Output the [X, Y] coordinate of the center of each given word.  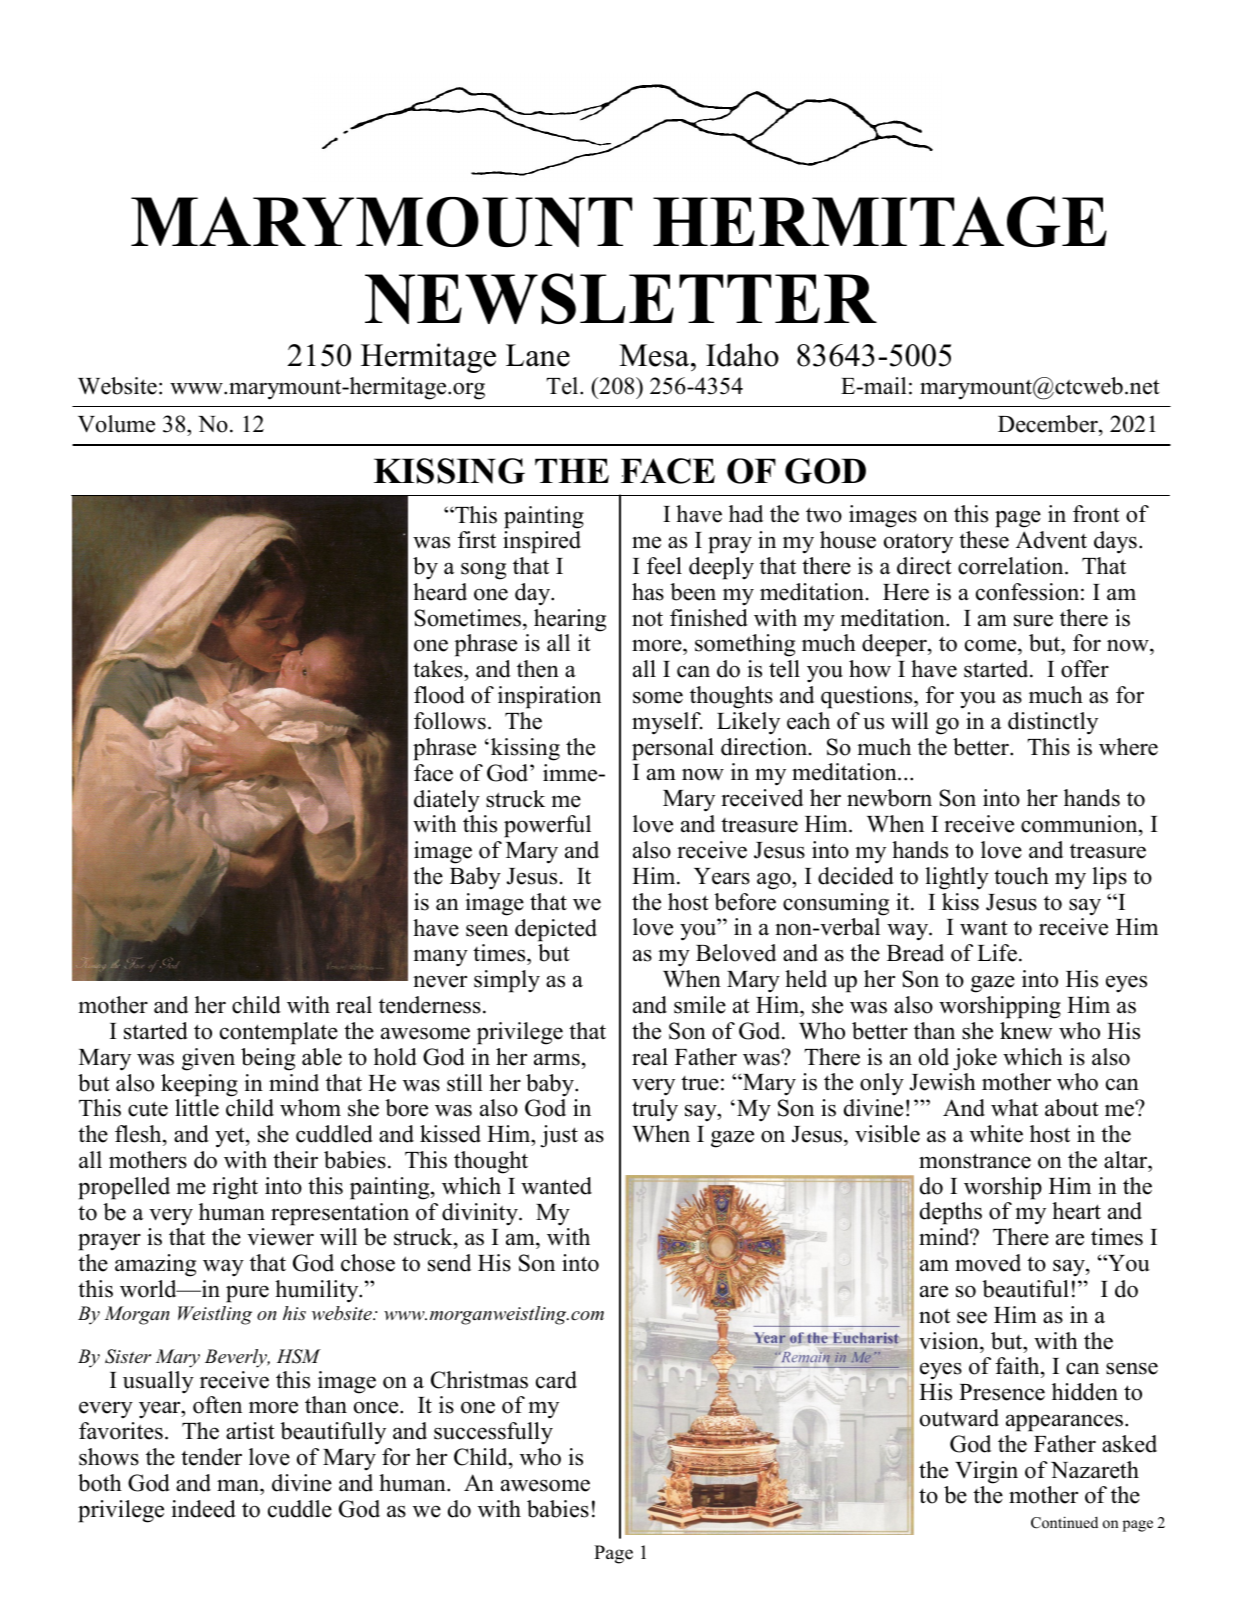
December [1049, 425]
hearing [570, 620]
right [235, 1188]
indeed [203, 1509]
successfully [493, 1433]
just [559, 1136]
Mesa [655, 355]
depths [951, 1213]
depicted [556, 930]
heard [440, 592]
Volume [116, 424]
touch [1021, 876]
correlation [1012, 566]
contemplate [279, 1033]
